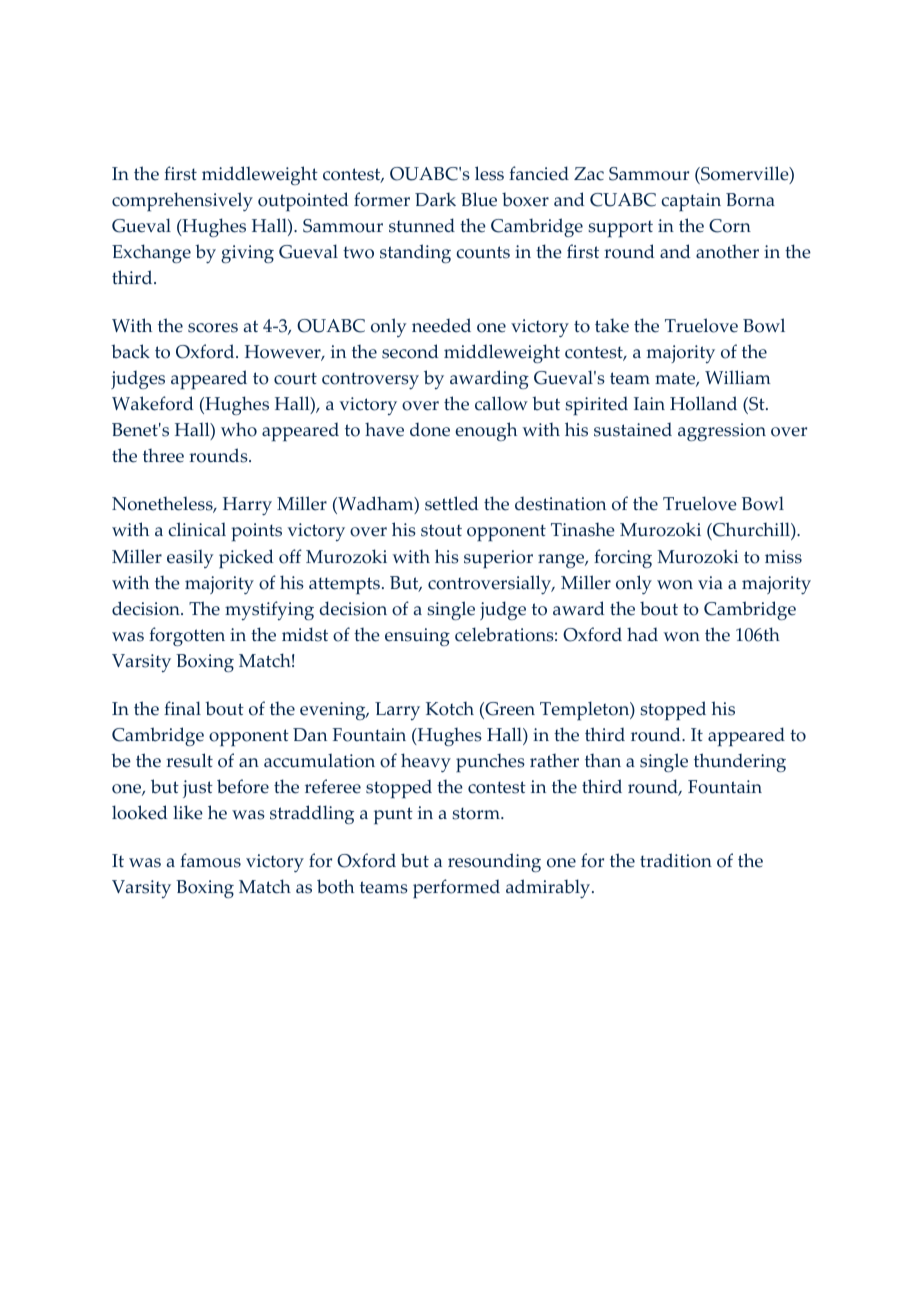 The image size is (924, 1308). I want to click on stout, so click(441, 530).
